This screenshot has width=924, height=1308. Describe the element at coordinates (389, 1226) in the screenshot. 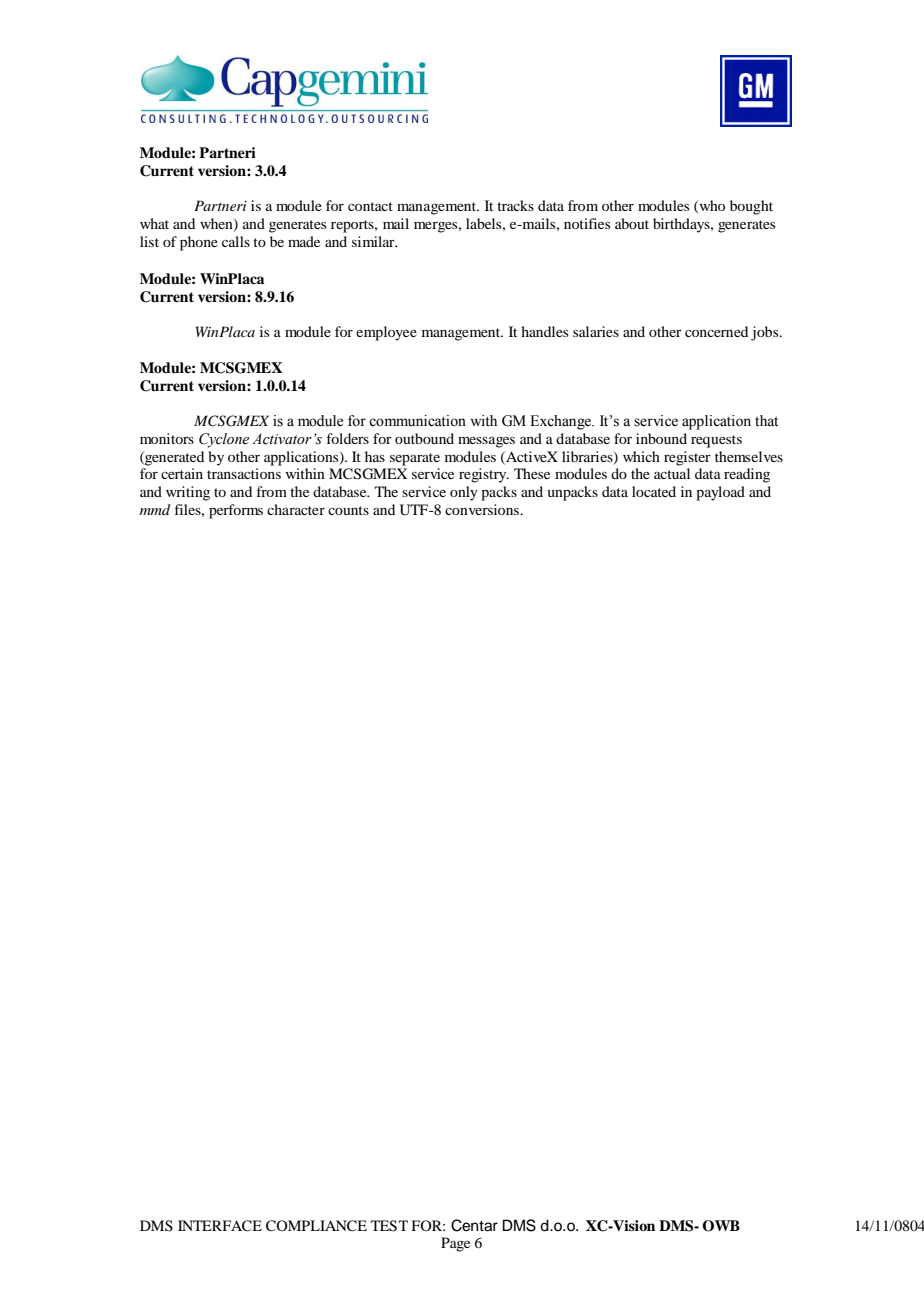

I see `TEST` at that location.
